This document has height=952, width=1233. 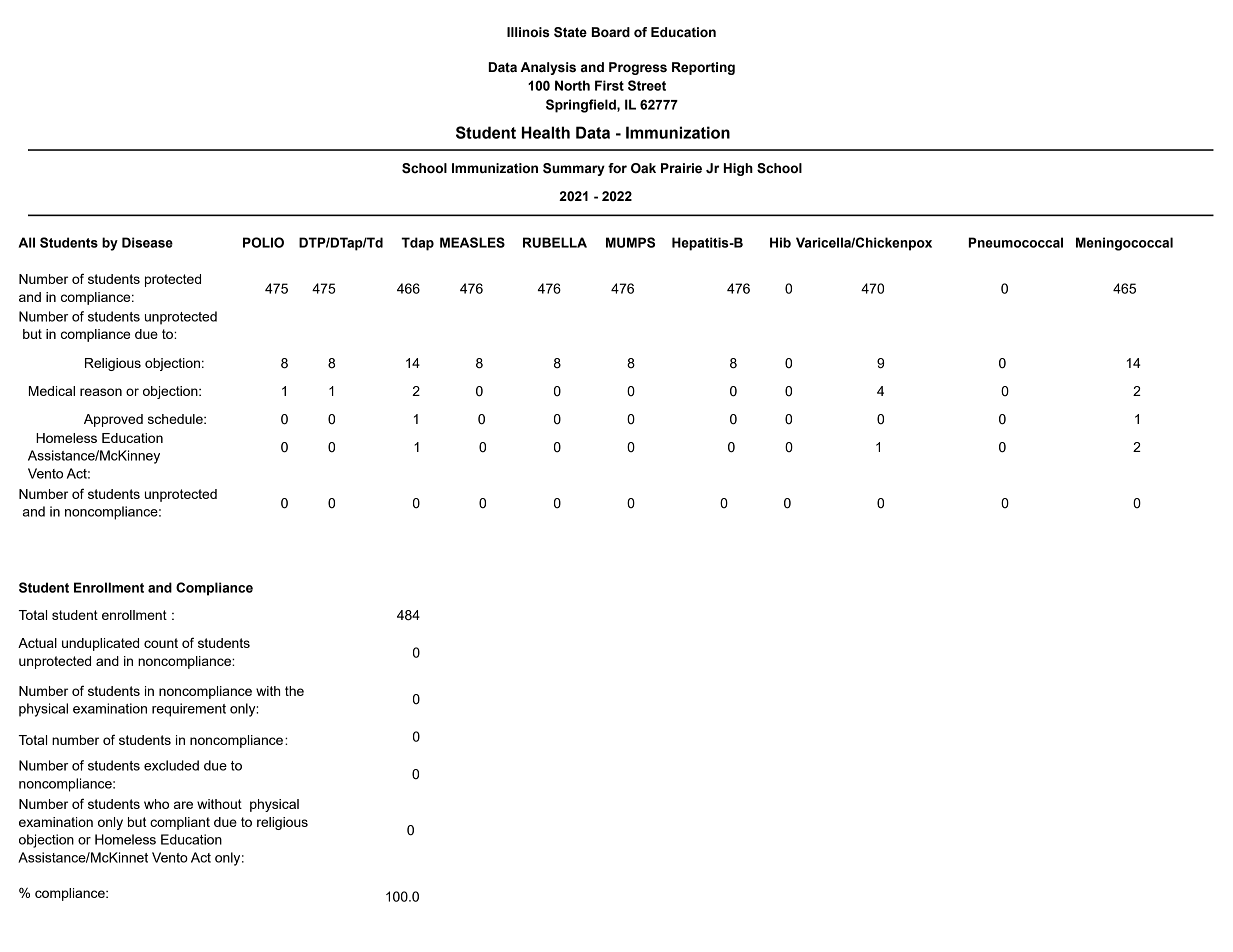 What do you see at coordinates (703, 68) in the document?
I see `Reporting` at bounding box center [703, 68].
